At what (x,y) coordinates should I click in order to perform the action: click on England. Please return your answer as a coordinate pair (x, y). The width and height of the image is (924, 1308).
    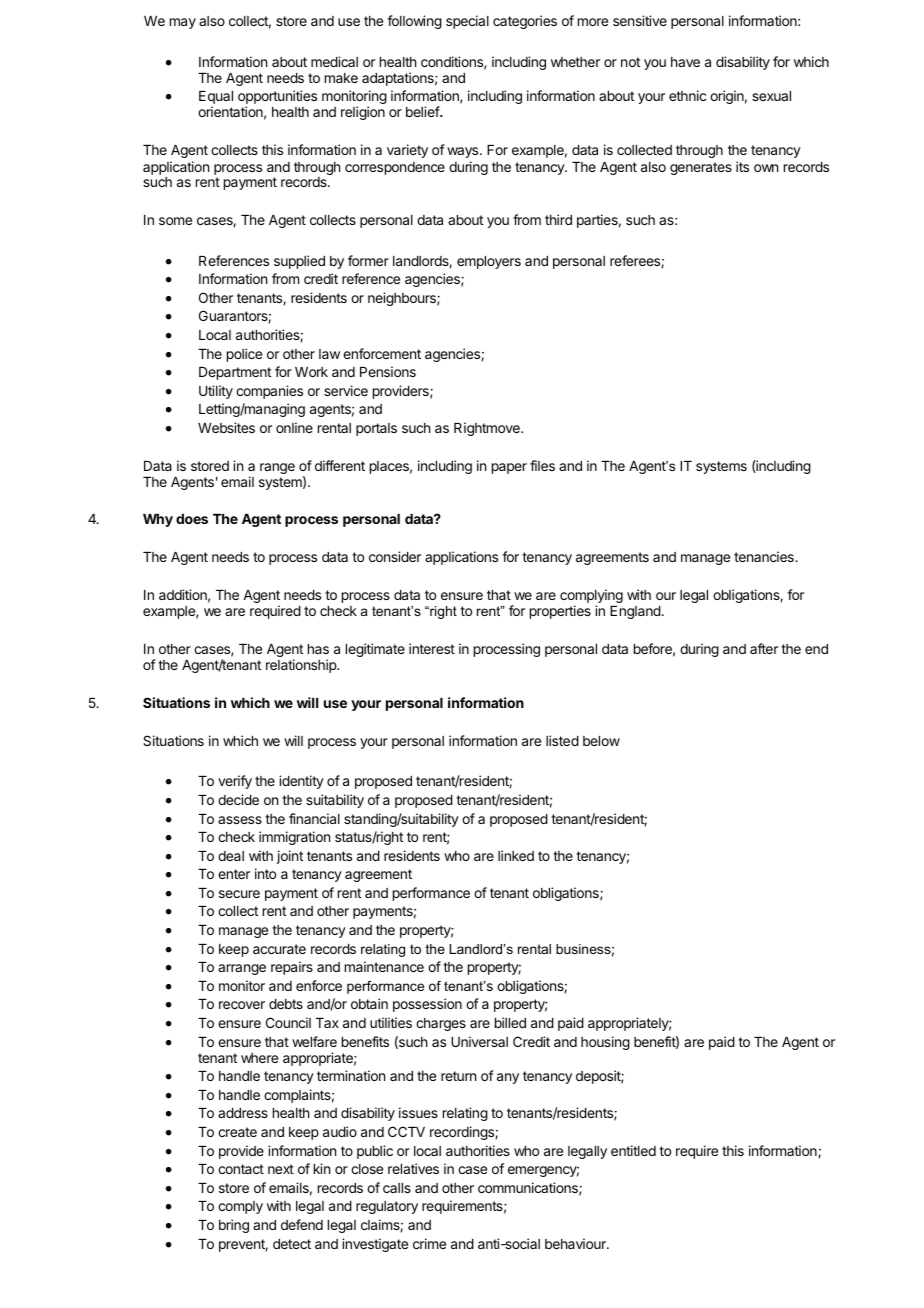
    Looking at the image, I should click on (635, 612).
